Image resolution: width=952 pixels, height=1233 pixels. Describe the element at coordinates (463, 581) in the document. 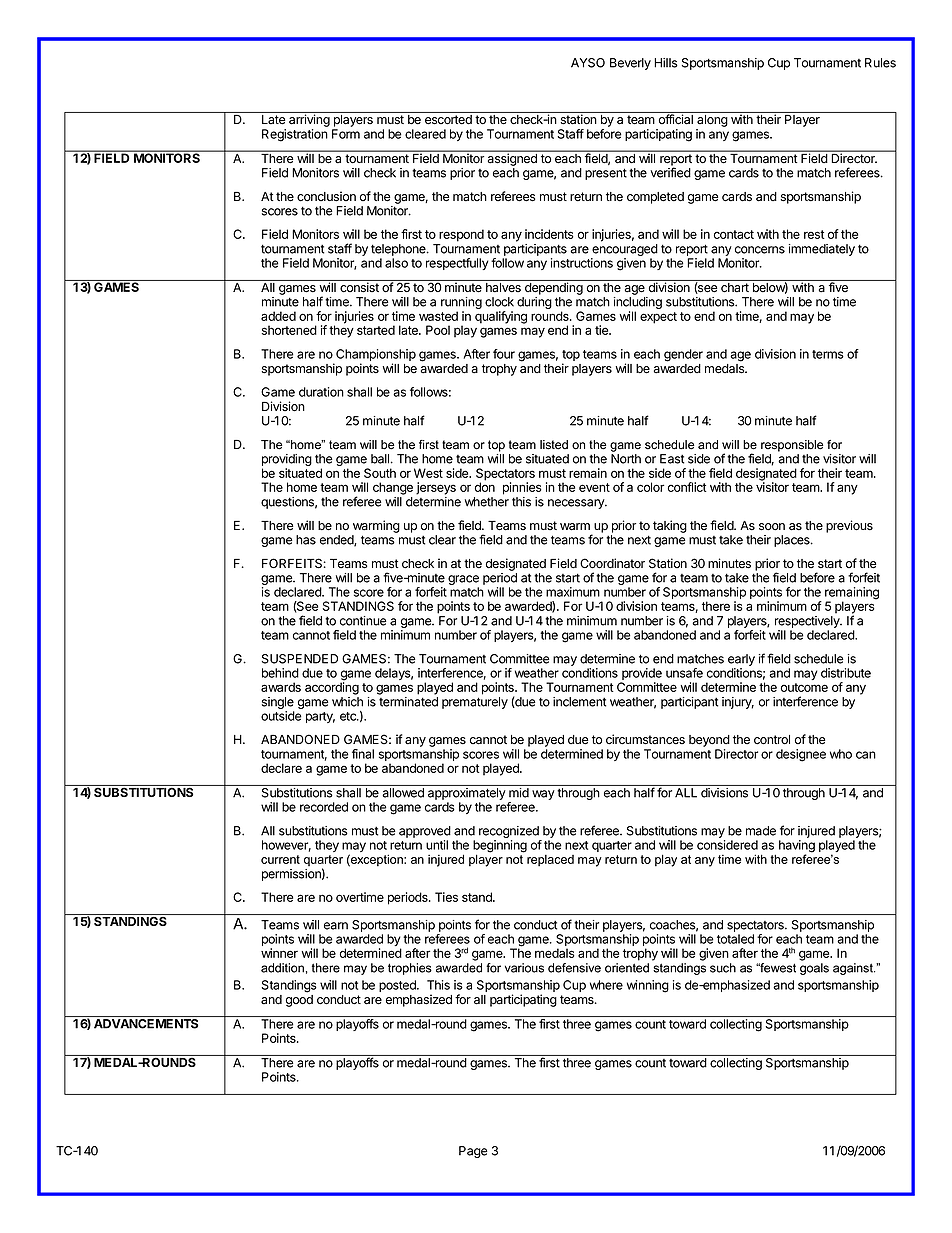

I see `grace` at that location.
